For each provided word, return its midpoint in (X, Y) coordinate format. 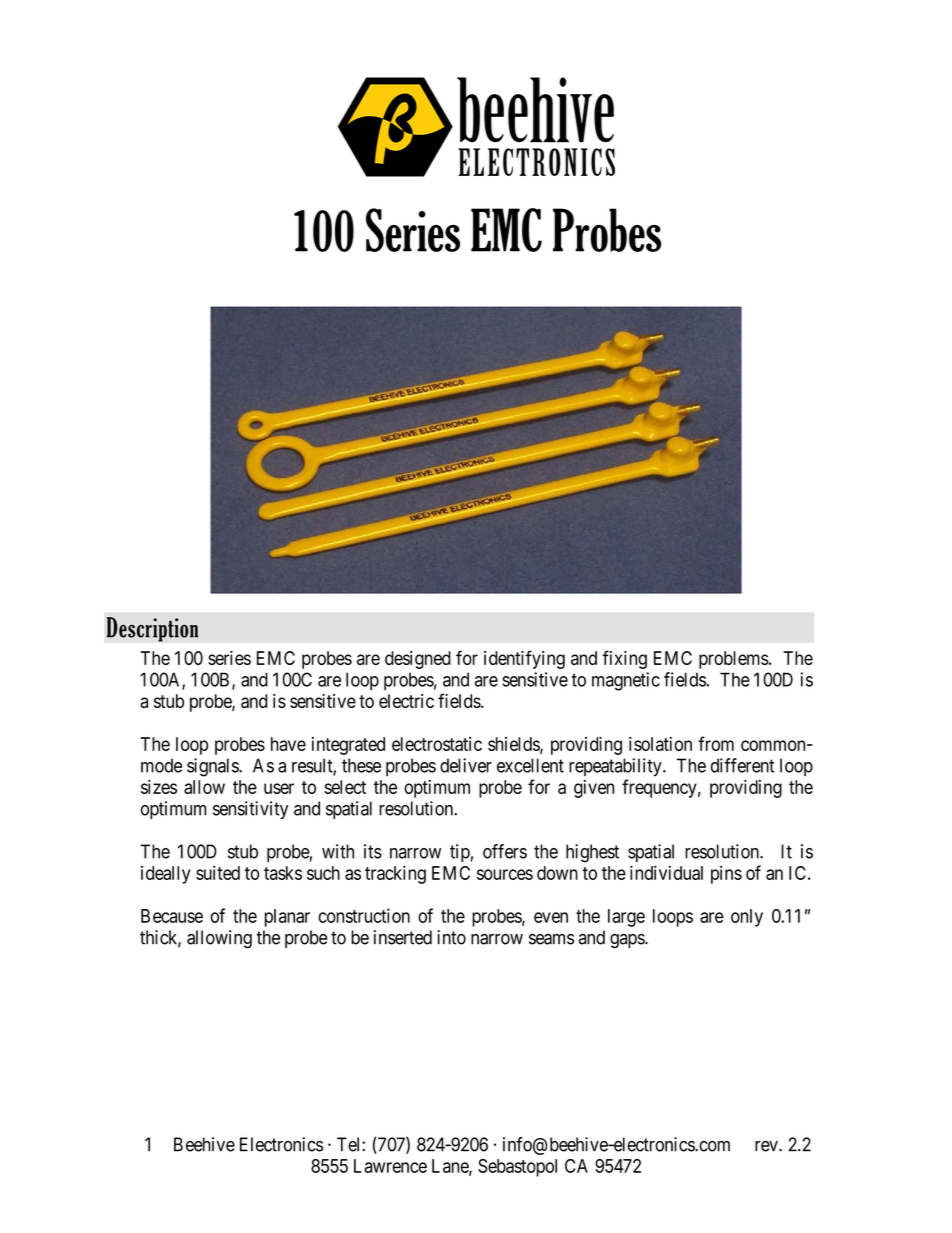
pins (726, 875)
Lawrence (390, 1166)
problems (734, 660)
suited (218, 872)
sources (505, 874)
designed (418, 660)
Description (152, 629)
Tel (350, 1144)
